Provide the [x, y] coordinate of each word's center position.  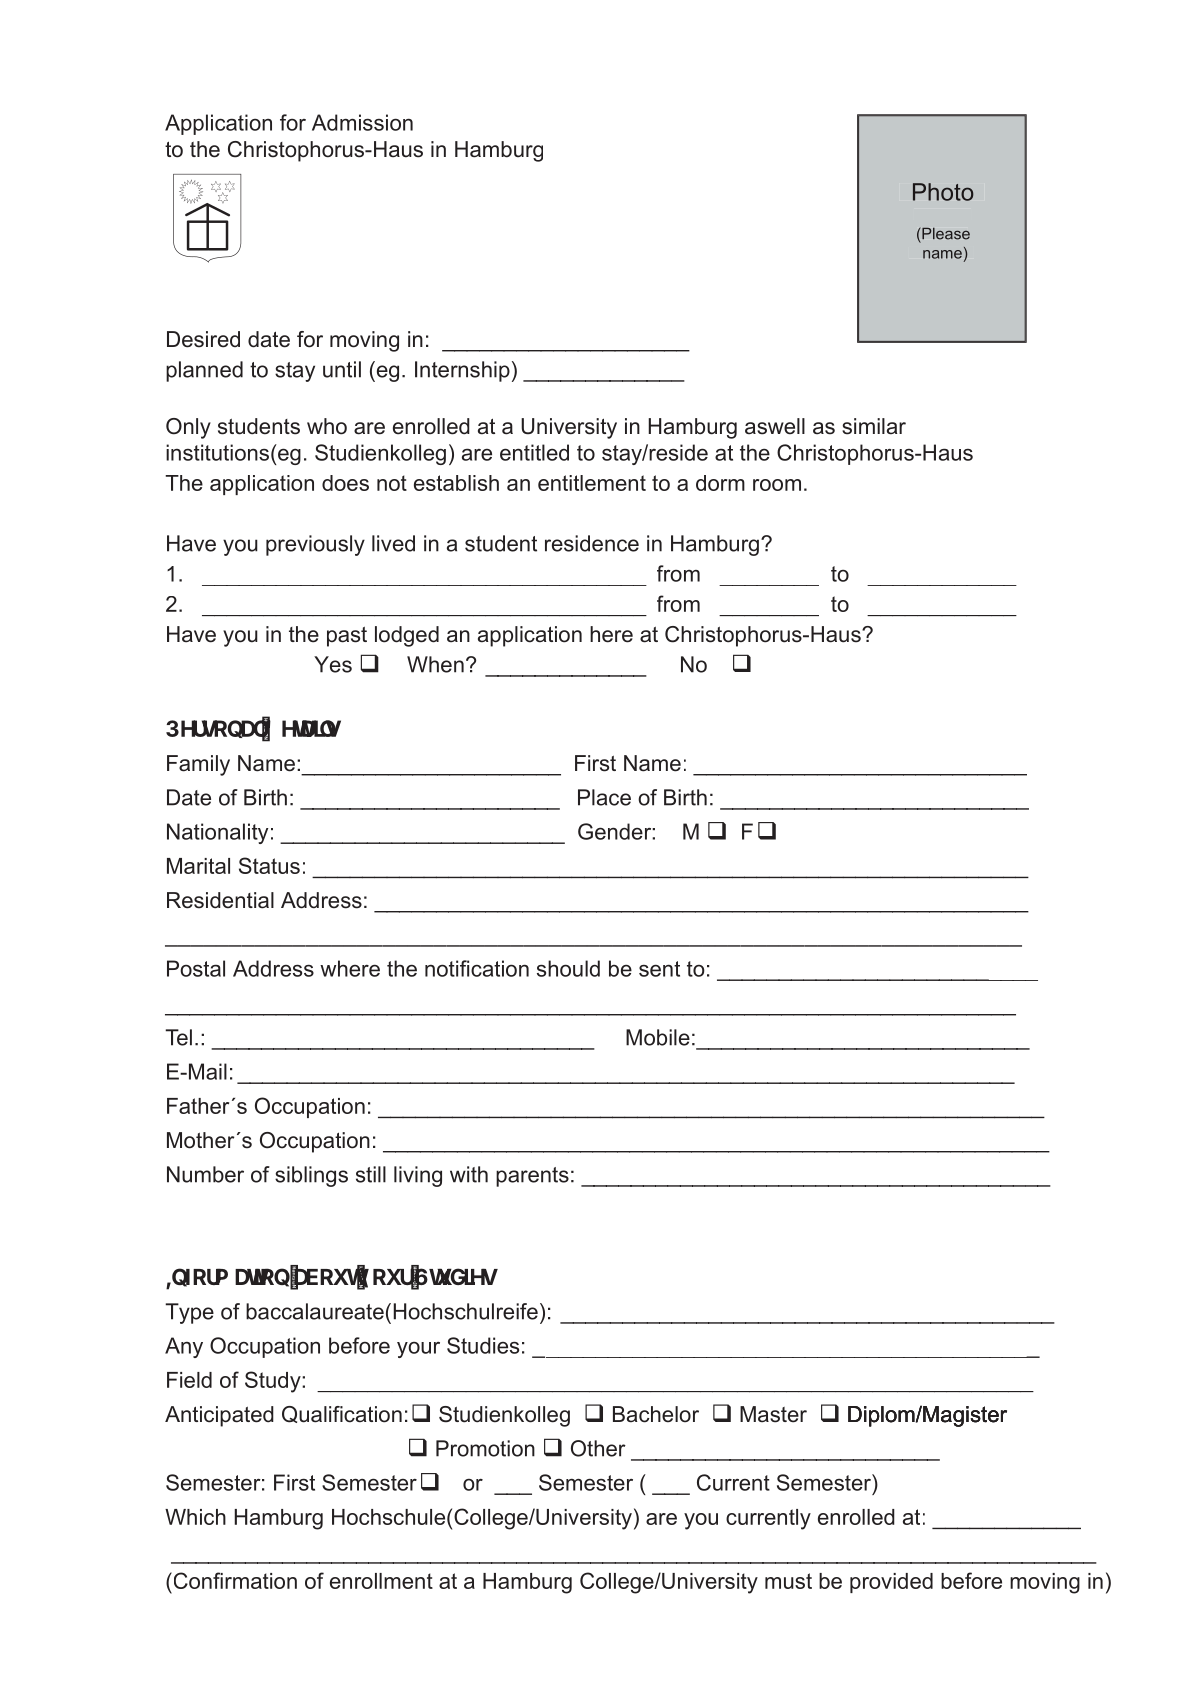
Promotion [485, 1448]
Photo [943, 192]
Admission [362, 122]
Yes [333, 664]
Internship [462, 371]
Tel [178, 1037]
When [435, 664]
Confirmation [234, 1580]
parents [532, 1177]
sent [659, 969]
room [777, 485]
